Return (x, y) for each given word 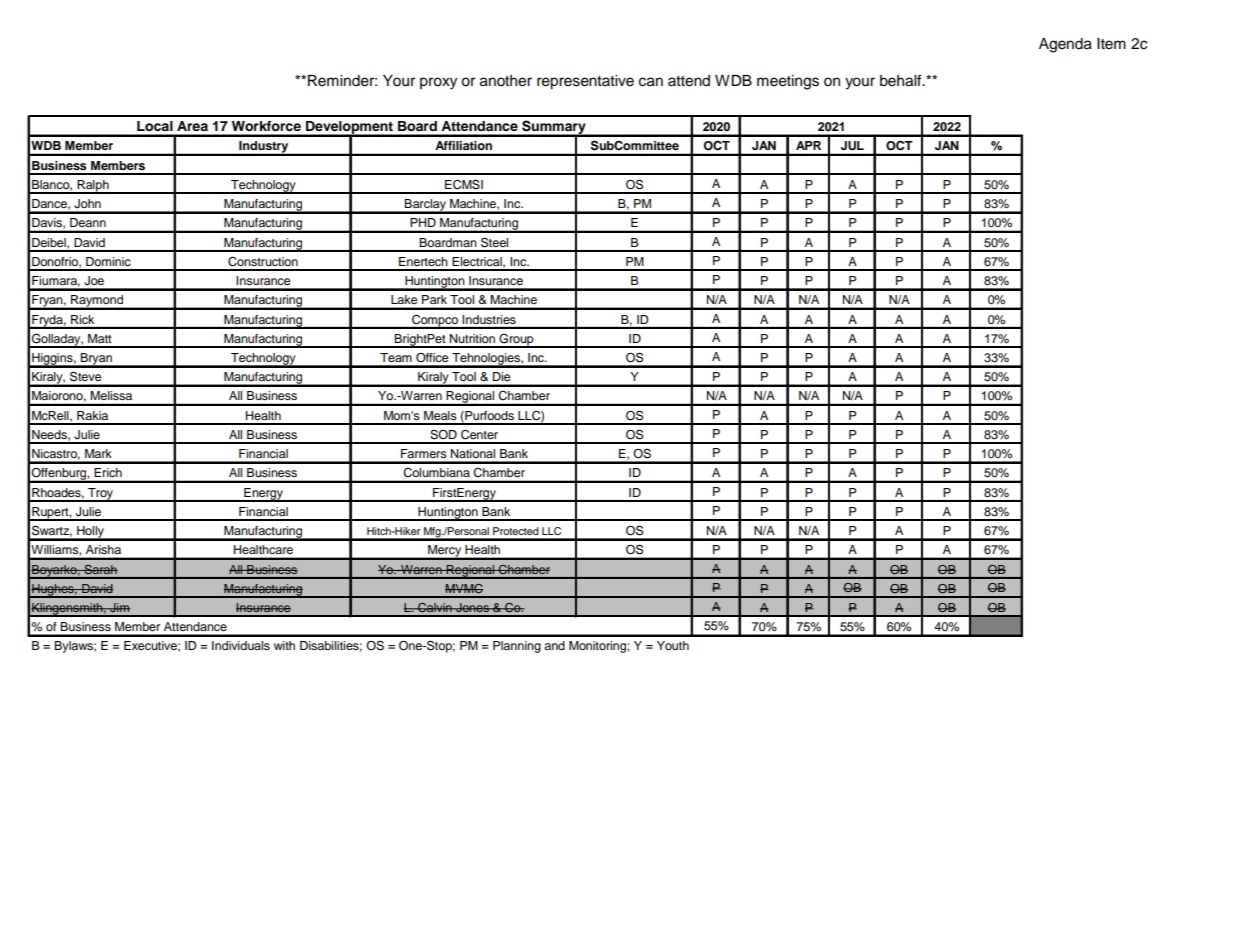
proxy (438, 83)
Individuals (241, 645)
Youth (673, 645)
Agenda (1065, 45)
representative (585, 82)
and (554, 645)
